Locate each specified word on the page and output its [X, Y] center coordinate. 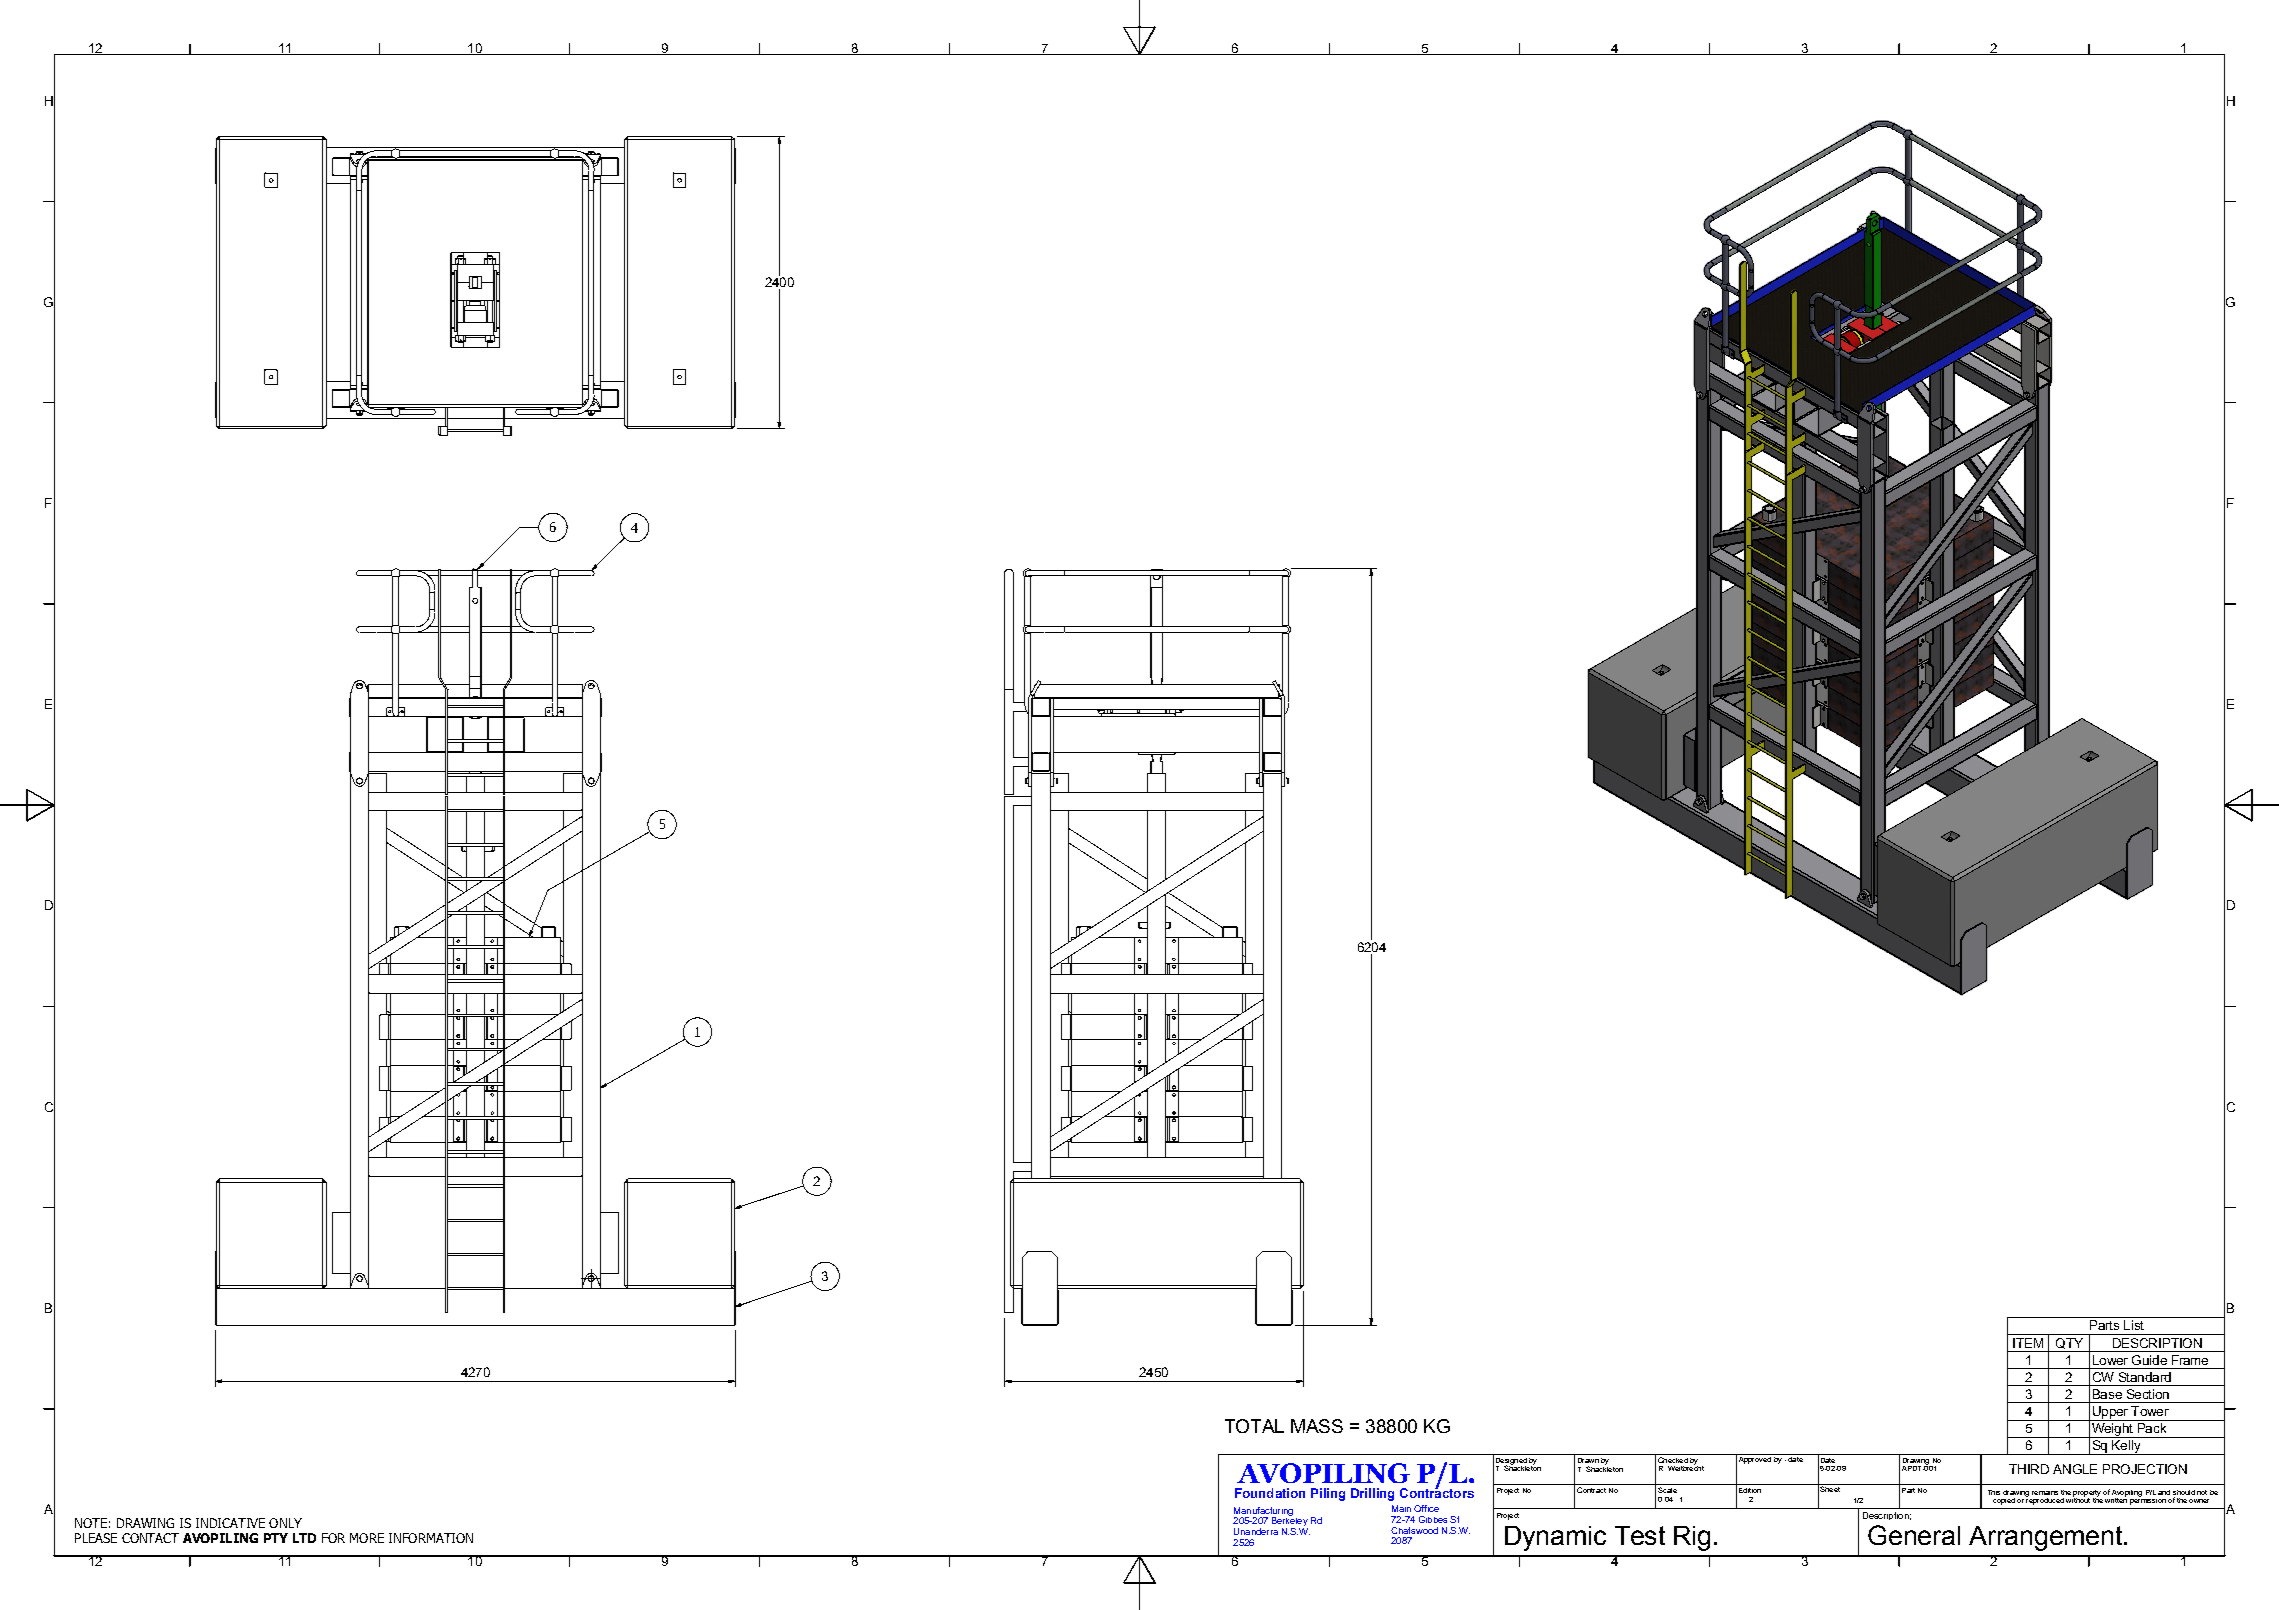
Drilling [1372, 1494]
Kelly [2126, 1447]
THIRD [2029, 1469]
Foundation [1270, 1493]
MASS [1317, 1426]
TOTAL [1254, 1426]
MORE [367, 1538]
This [1994, 1492]
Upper [2110, 1413]
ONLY [285, 1523]
